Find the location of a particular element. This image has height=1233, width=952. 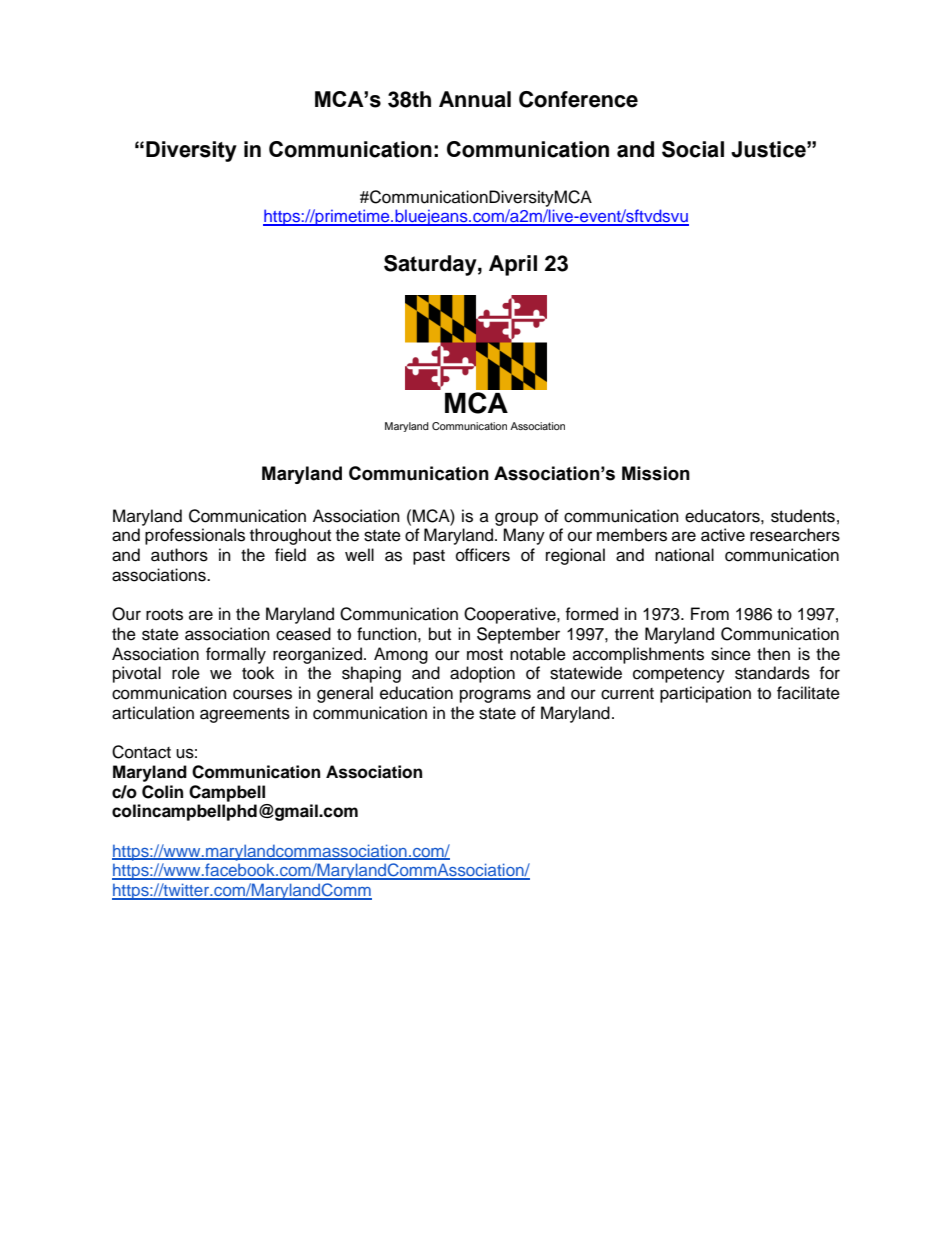

national is located at coordinates (684, 555).
